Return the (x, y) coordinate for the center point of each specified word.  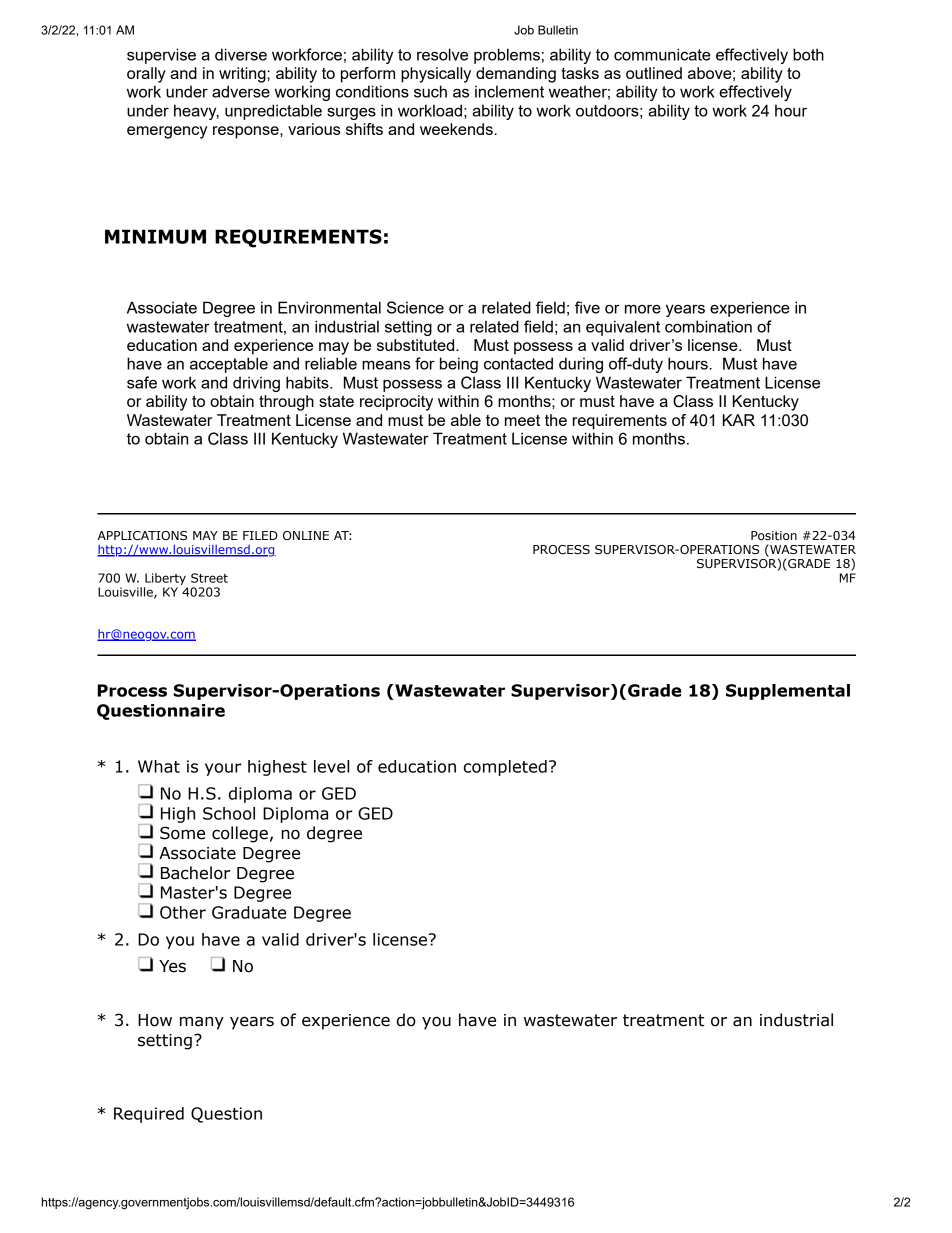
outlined (654, 73)
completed (505, 768)
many (202, 1023)
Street (209, 578)
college (240, 834)
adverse (241, 91)
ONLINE (306, 535)
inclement (509, 91)
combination (708, 326)
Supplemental (788, 692)
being (459, 365)
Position (774, 535)
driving (256, 384)
